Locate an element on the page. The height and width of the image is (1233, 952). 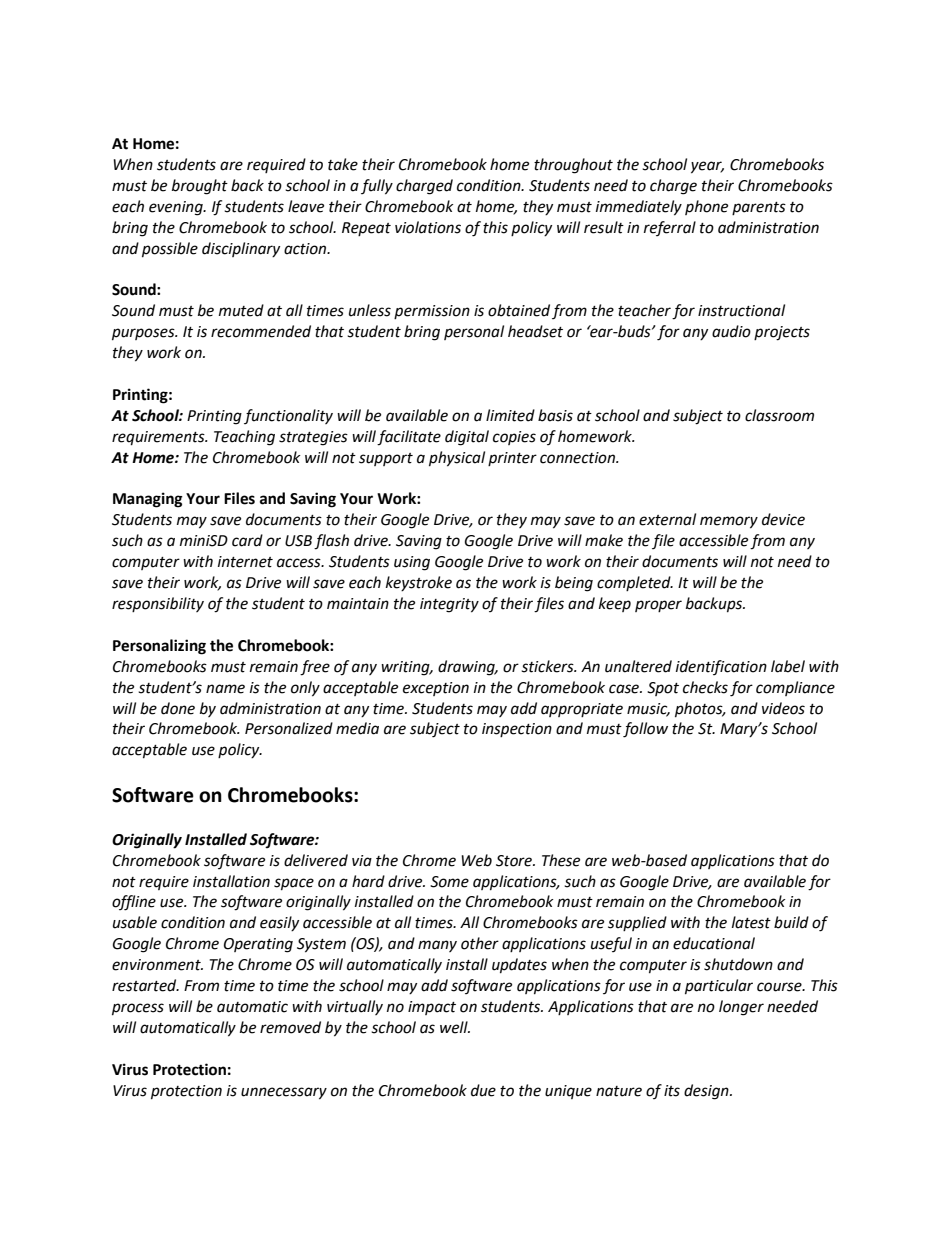
Some is located at coordinates (449, 882).
